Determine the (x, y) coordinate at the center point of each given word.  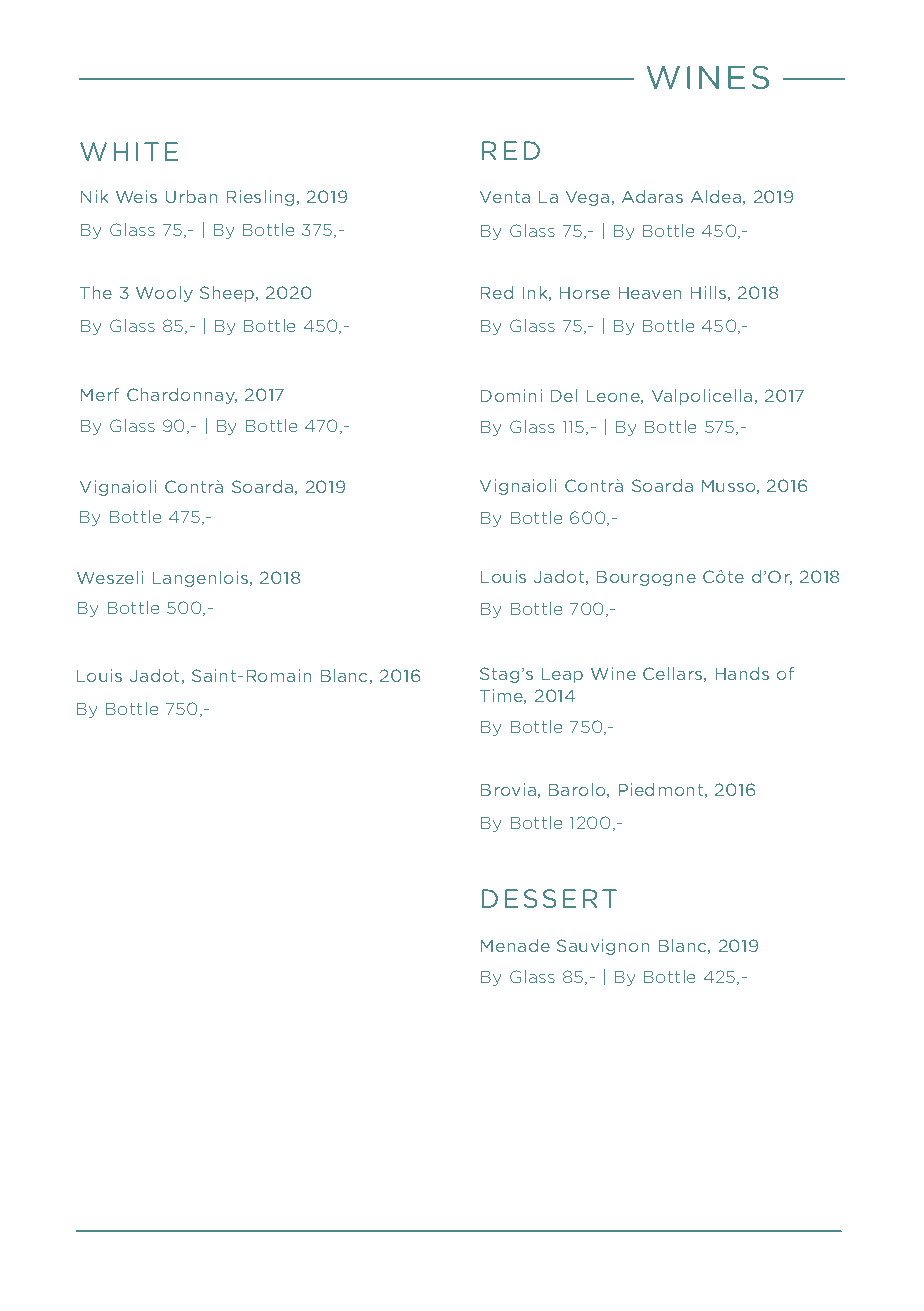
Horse (585, 293)
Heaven (650, 293)
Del (564, 395)
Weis (136, 196)
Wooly (164, 294)
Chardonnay (182, 396)
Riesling (260, 198)
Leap (562, 675)
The (96, 292)
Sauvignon (603, 947)
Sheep (228, 294)
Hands (742, 673)
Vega (587, 198)
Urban (191, 196)
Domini (511, 395)
